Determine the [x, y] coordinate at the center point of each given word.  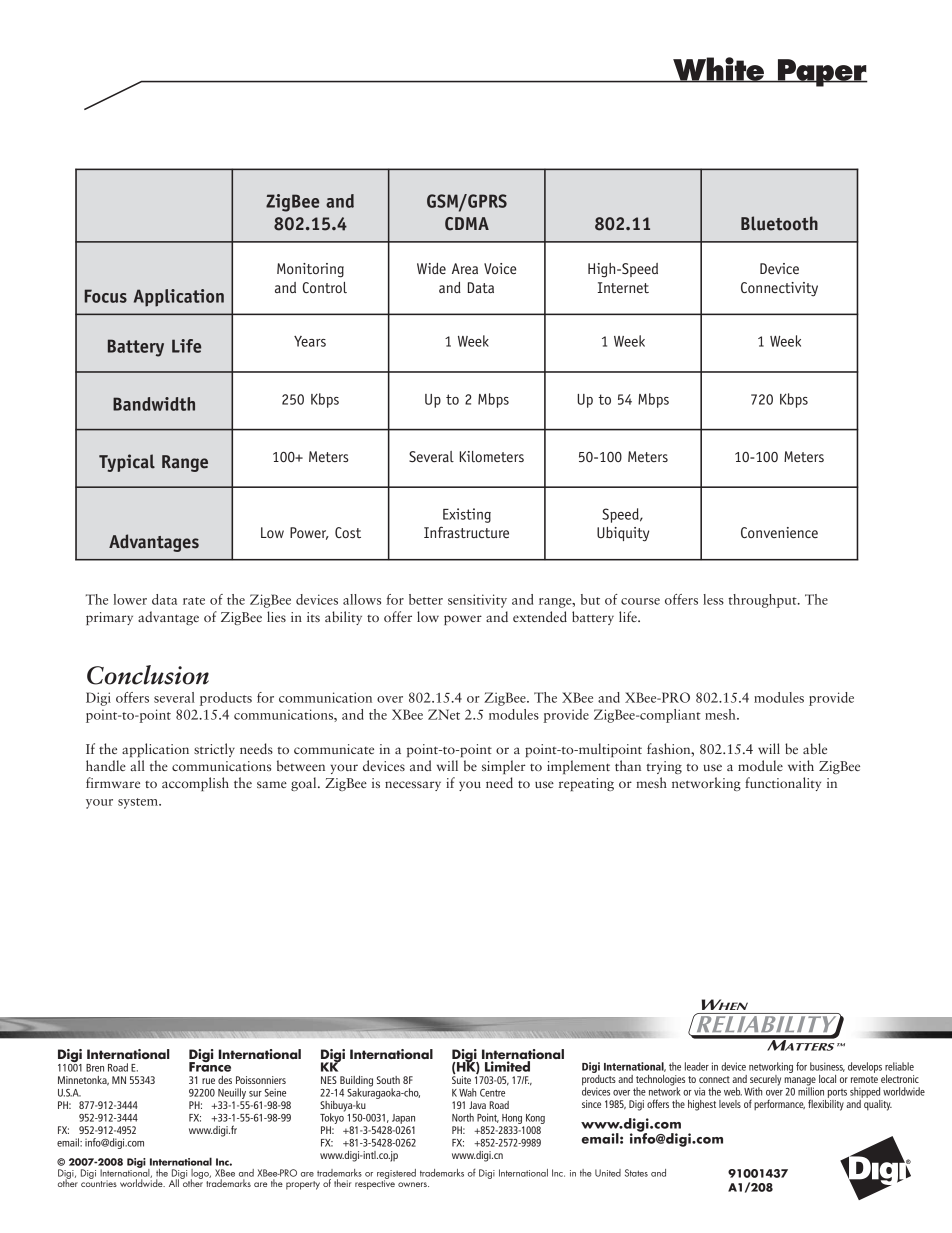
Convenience [779, 532]
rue [208, 1081]
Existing [467, 515]
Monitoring [310, 270]
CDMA [467, 224]
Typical [127, 463]
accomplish [195, 784]
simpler [503, 767]
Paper [821, 73]
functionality [783, 784]
